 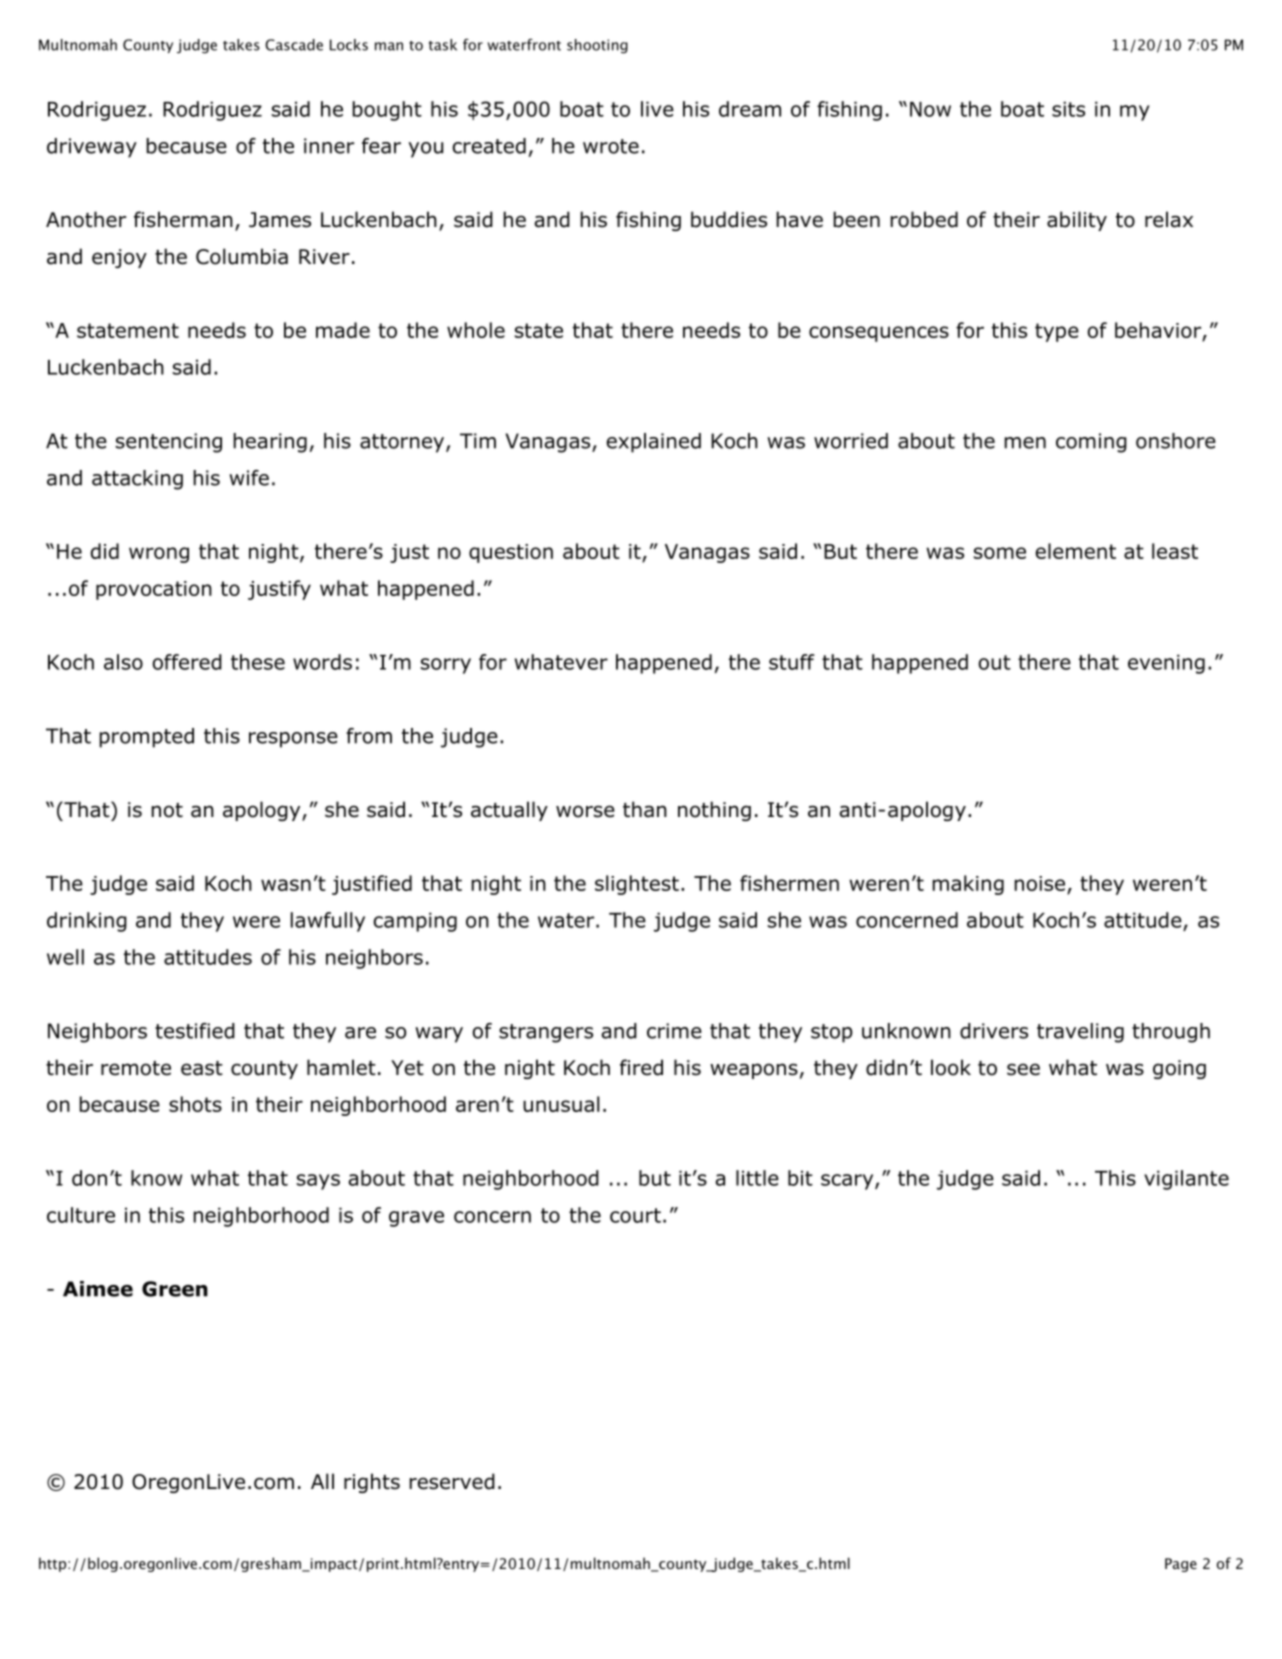 What do you see at coordinates (645, 809) in the page?
I see `than` at bounding box center [645, 809].
